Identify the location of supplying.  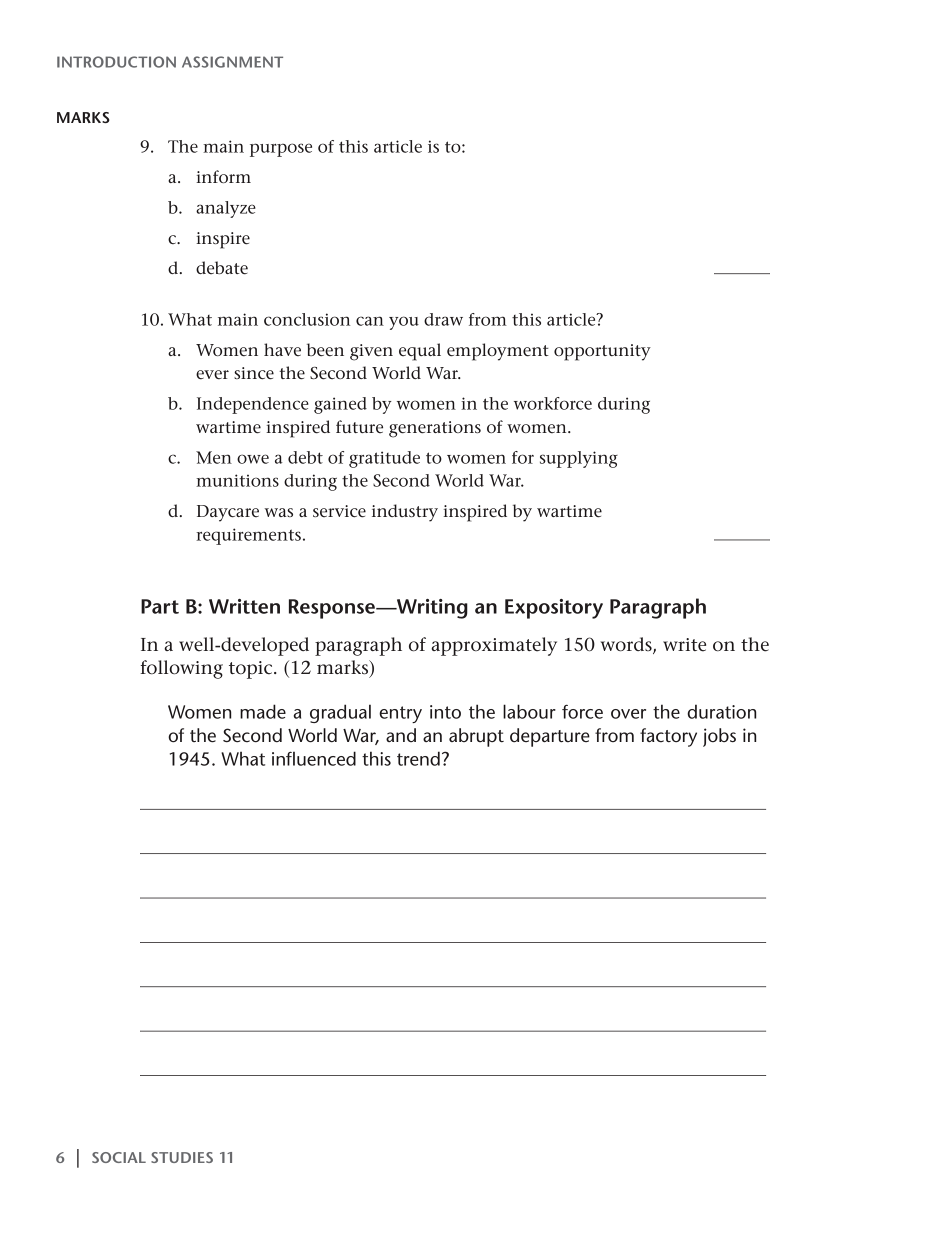
(579, 459).
